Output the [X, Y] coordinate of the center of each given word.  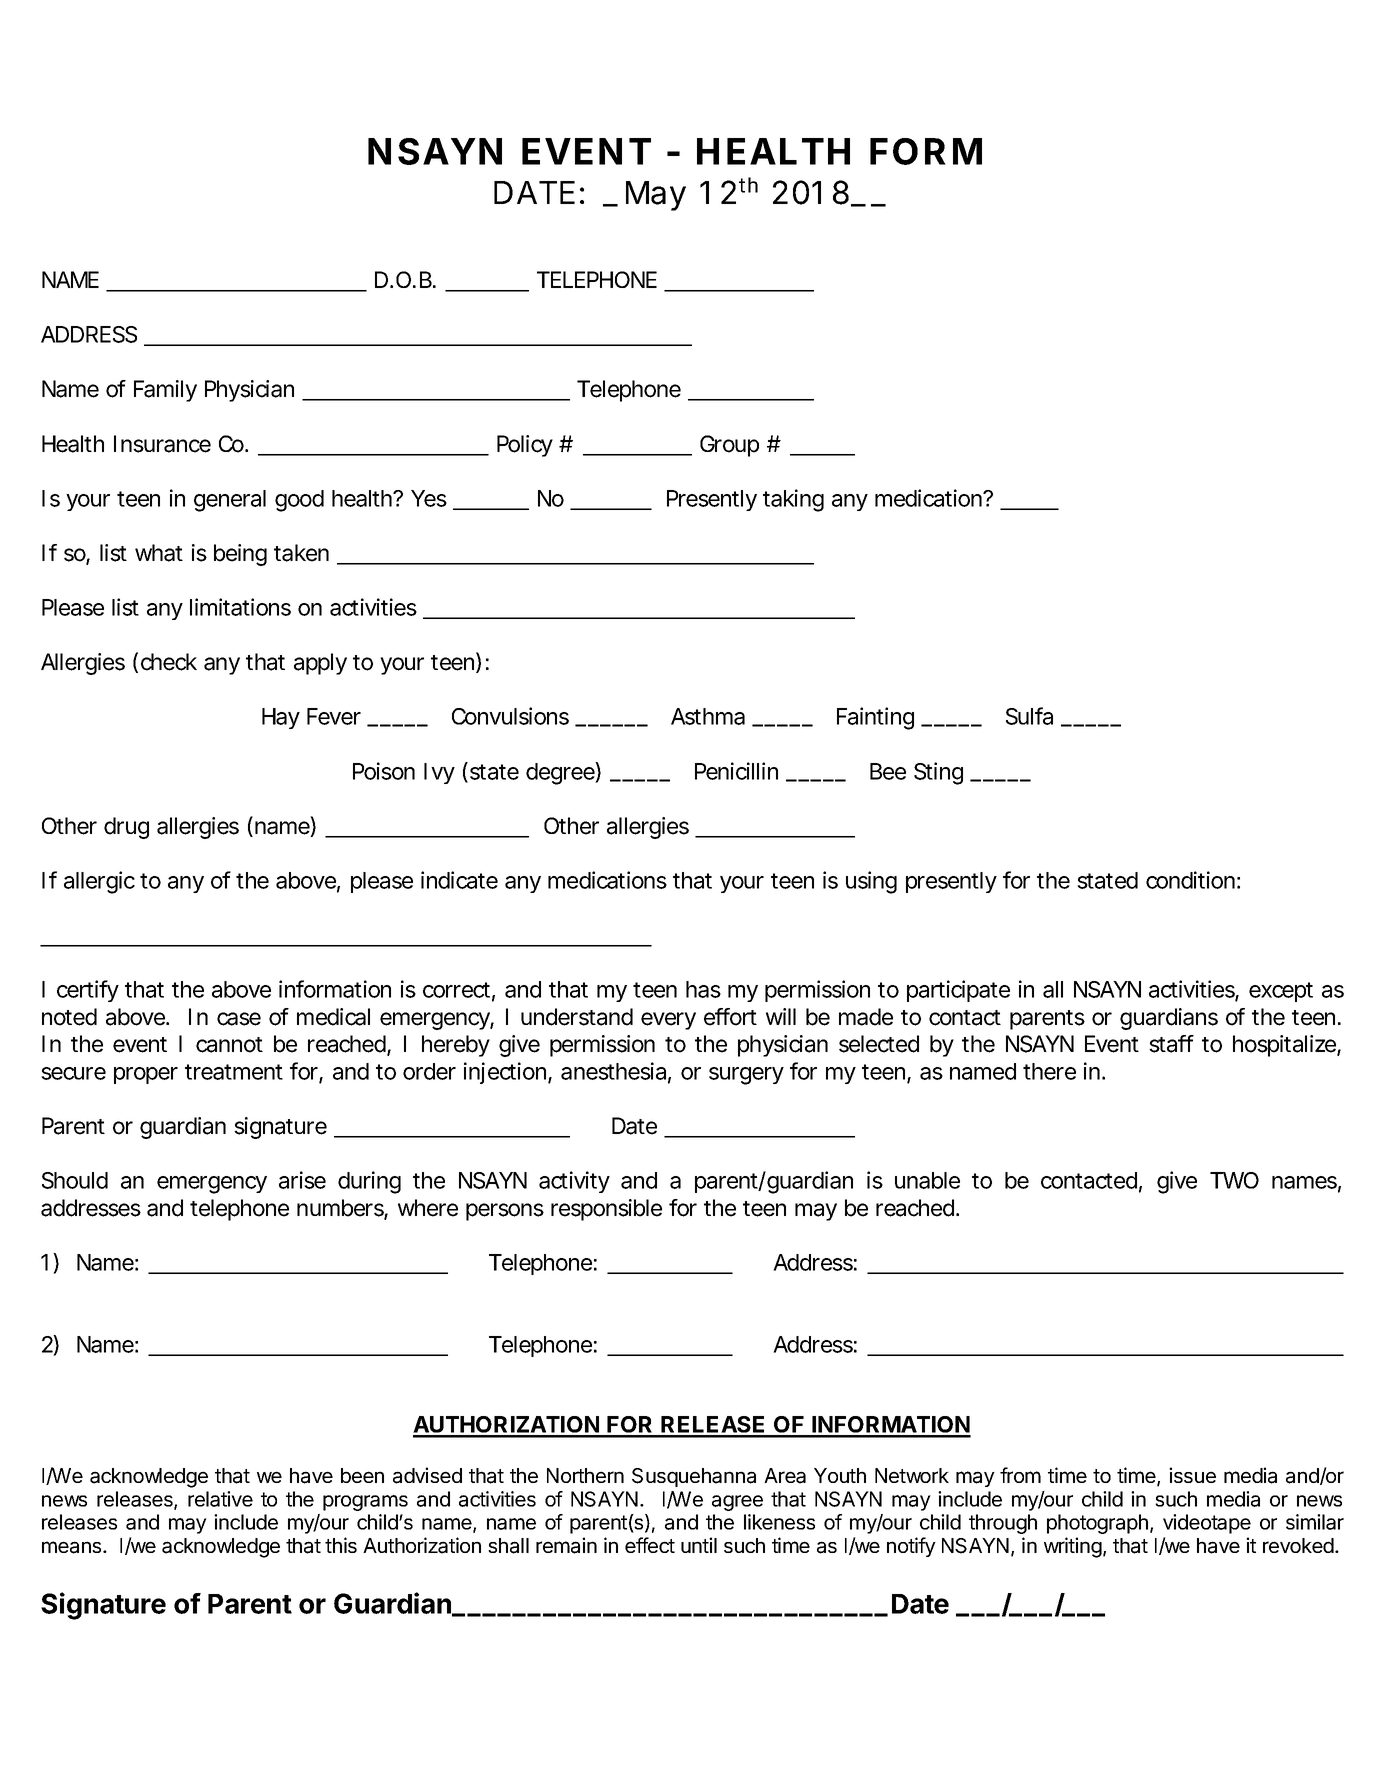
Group [729, 446]
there [1049, 1071]
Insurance [162, 444]
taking [793, 500]
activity [574, 1182]
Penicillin [736, 771]
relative [220, 1499]
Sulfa [1029, 716]
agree [737, 1503]
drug [126, 828]
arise [302, 1180]
